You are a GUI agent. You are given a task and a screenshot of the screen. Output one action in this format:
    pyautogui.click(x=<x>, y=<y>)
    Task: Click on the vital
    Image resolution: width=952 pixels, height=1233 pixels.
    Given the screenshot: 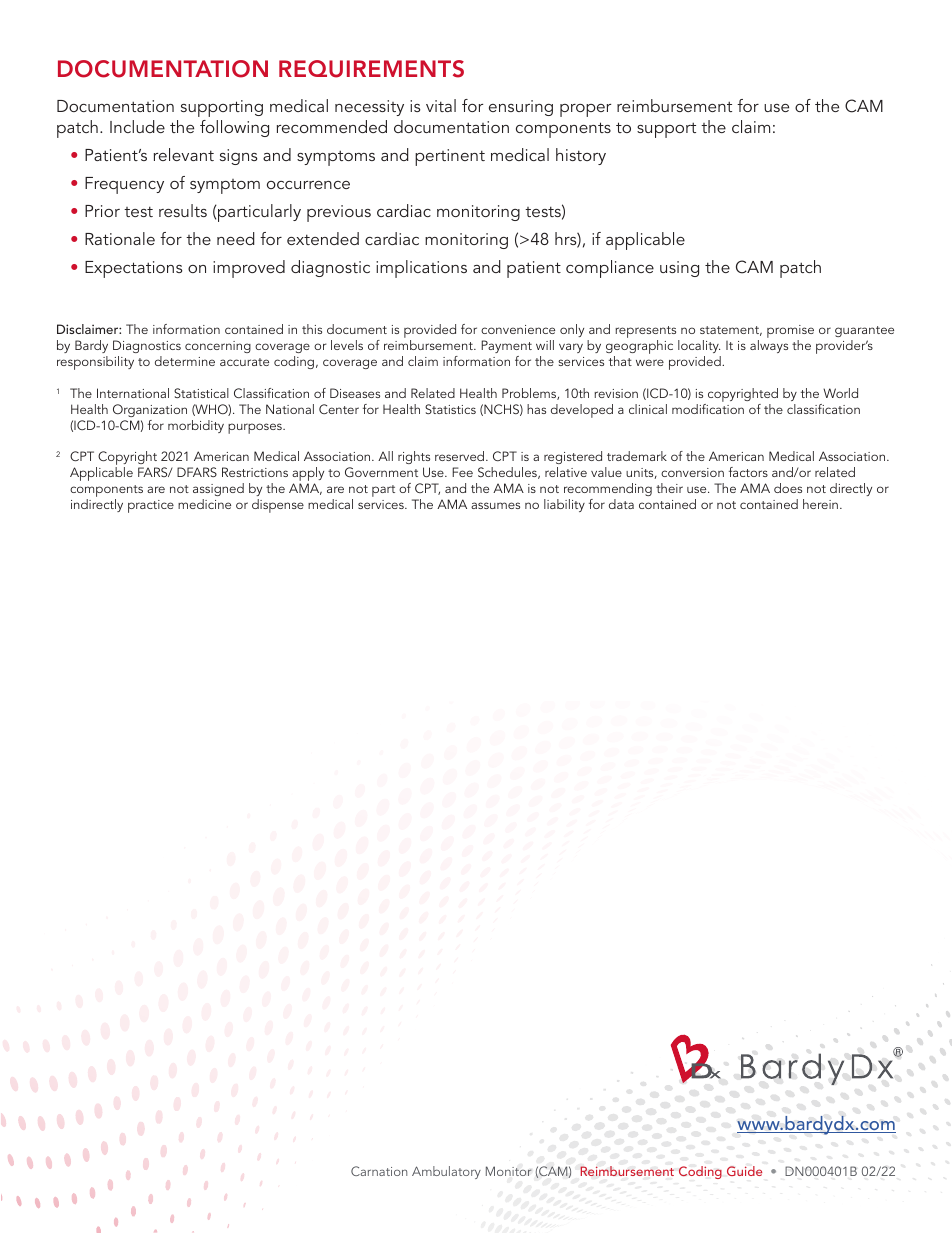 What is the action you would take?
    pyautogui.click(x=441, y=105)
